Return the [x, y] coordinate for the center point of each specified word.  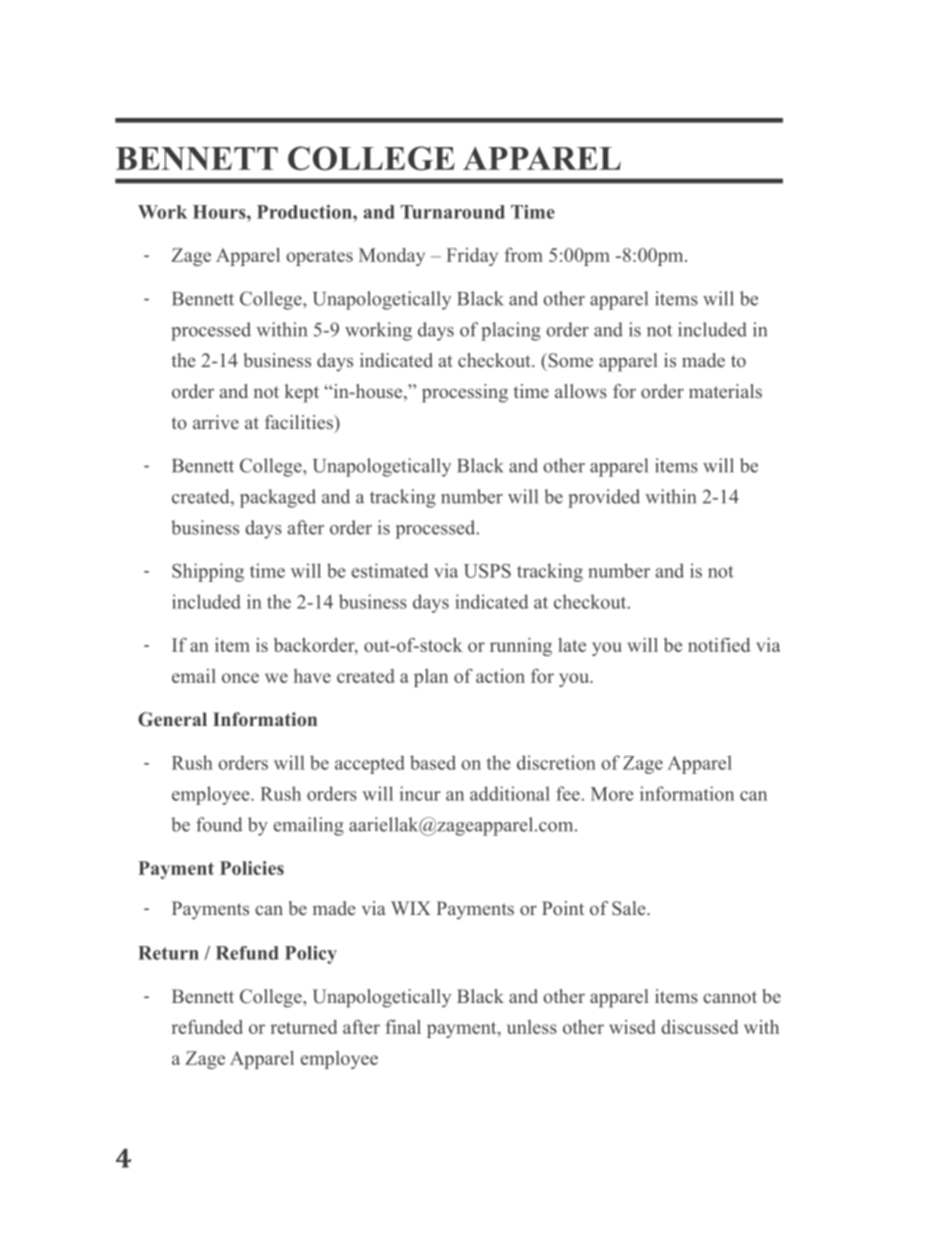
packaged [278, 498]
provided [604, 498]
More [612, 794]
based [433, 762]
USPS [487, 571]
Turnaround [452, 212]
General [172, 719]
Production [305, 212]
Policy [311, 955]
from [524, 255]
